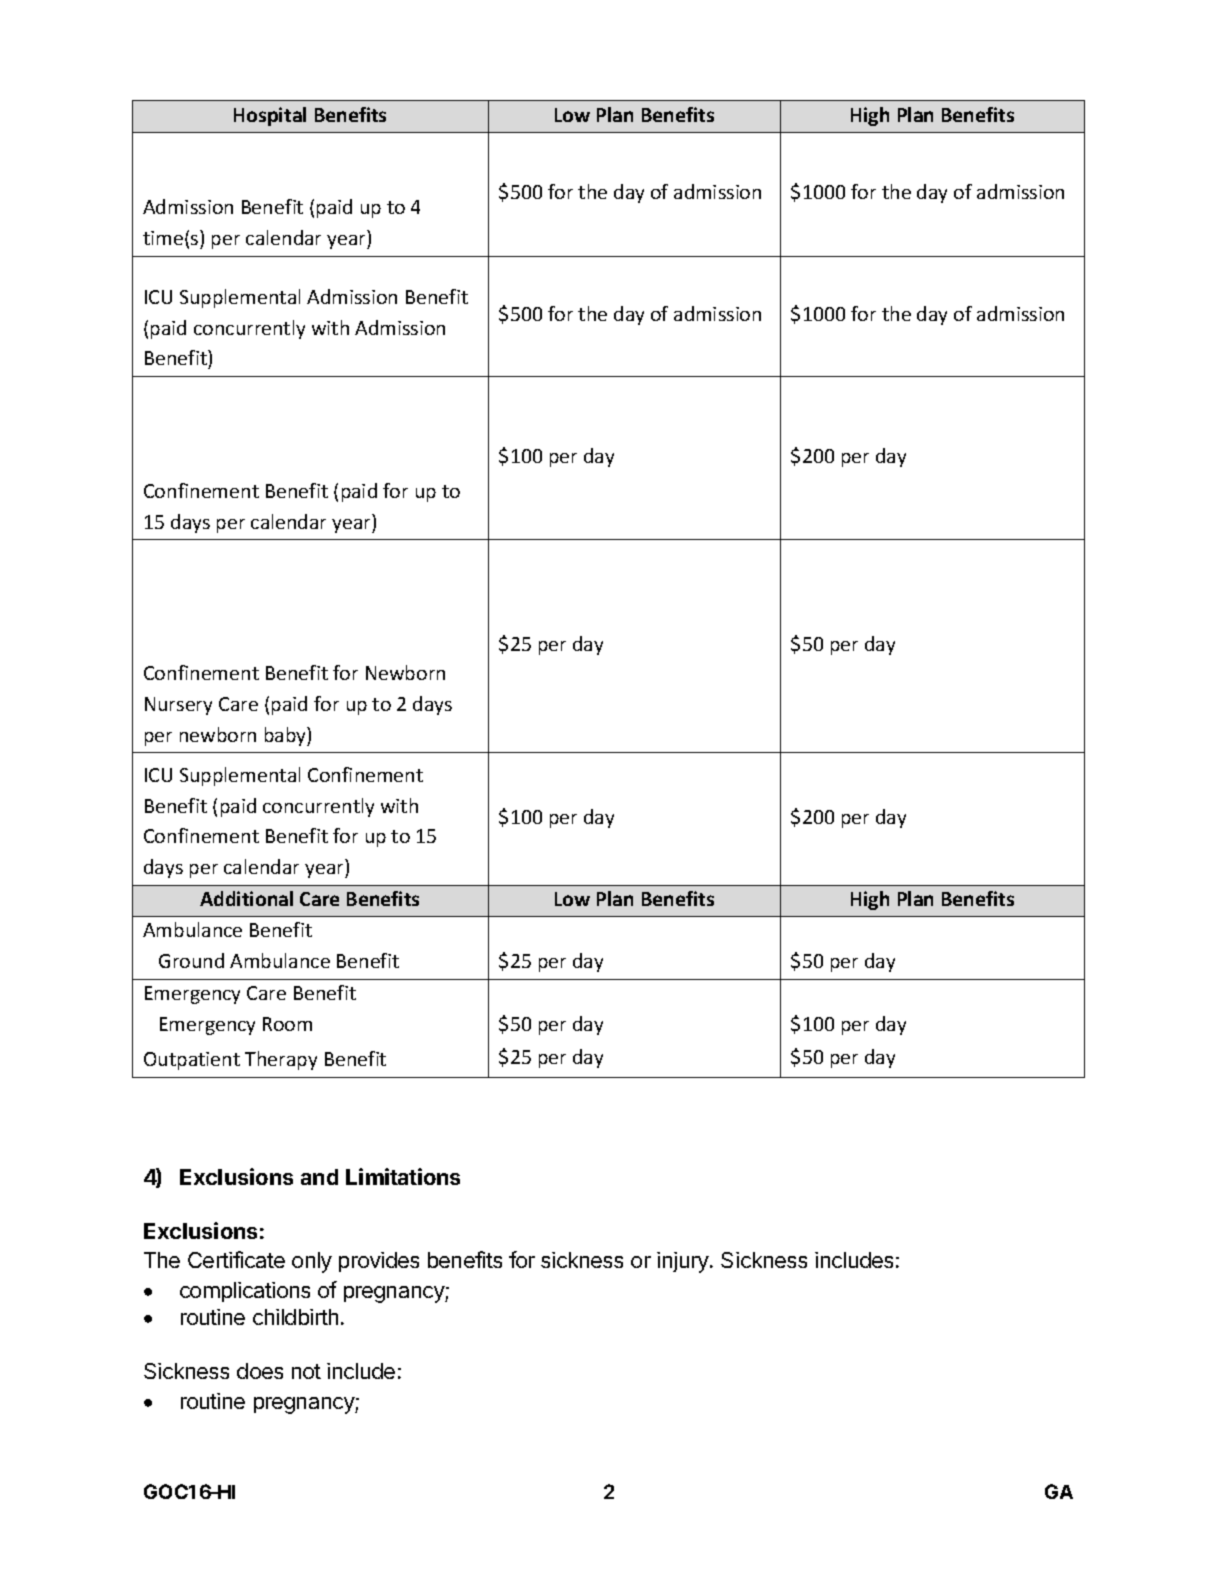 The height and width of the screenshot is (1575, 1217). Describe the element at coordinates (245, 1292) in the screenshot. I see `complications` at that location.
